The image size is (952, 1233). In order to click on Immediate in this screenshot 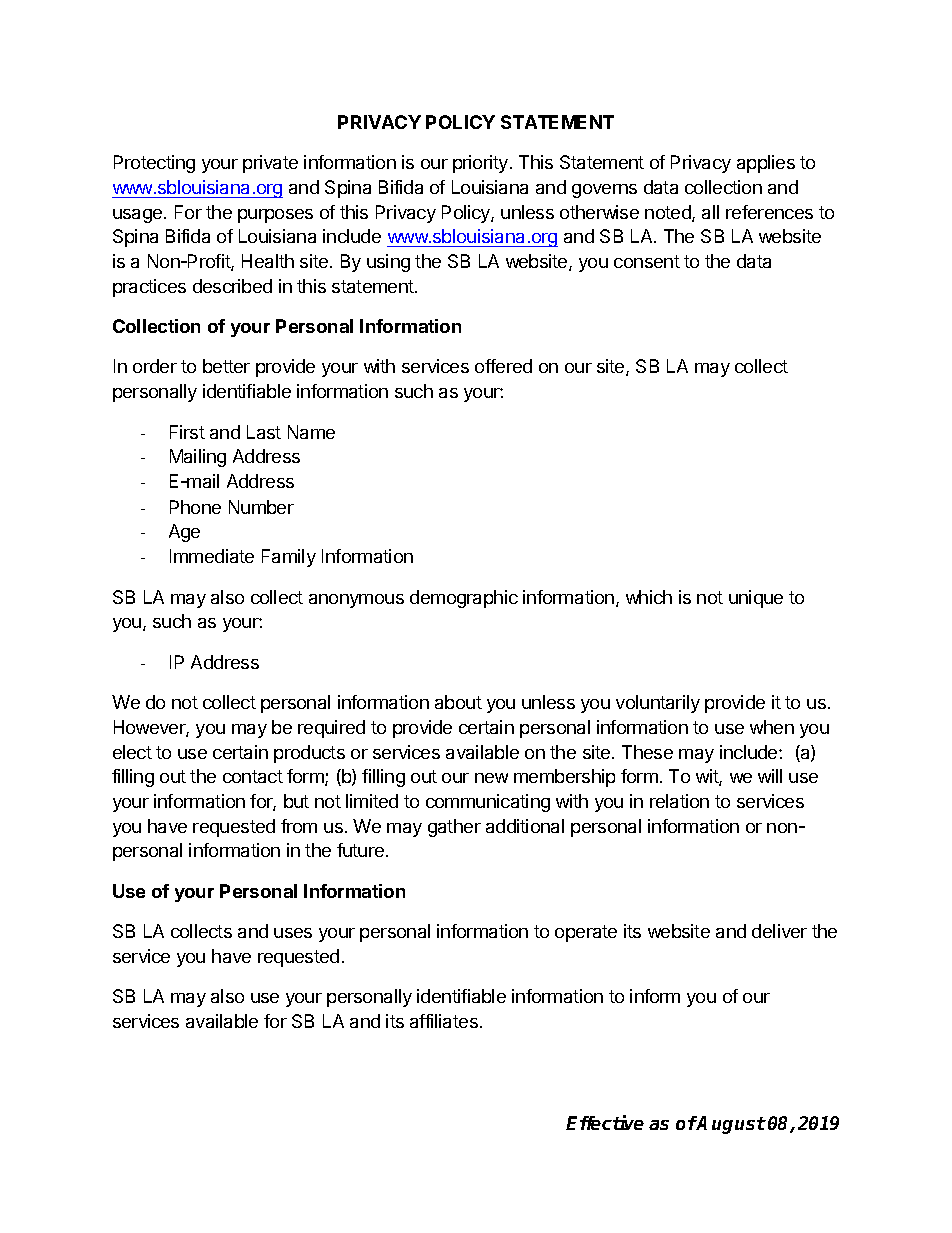, I will do `click(212, 556)`.
